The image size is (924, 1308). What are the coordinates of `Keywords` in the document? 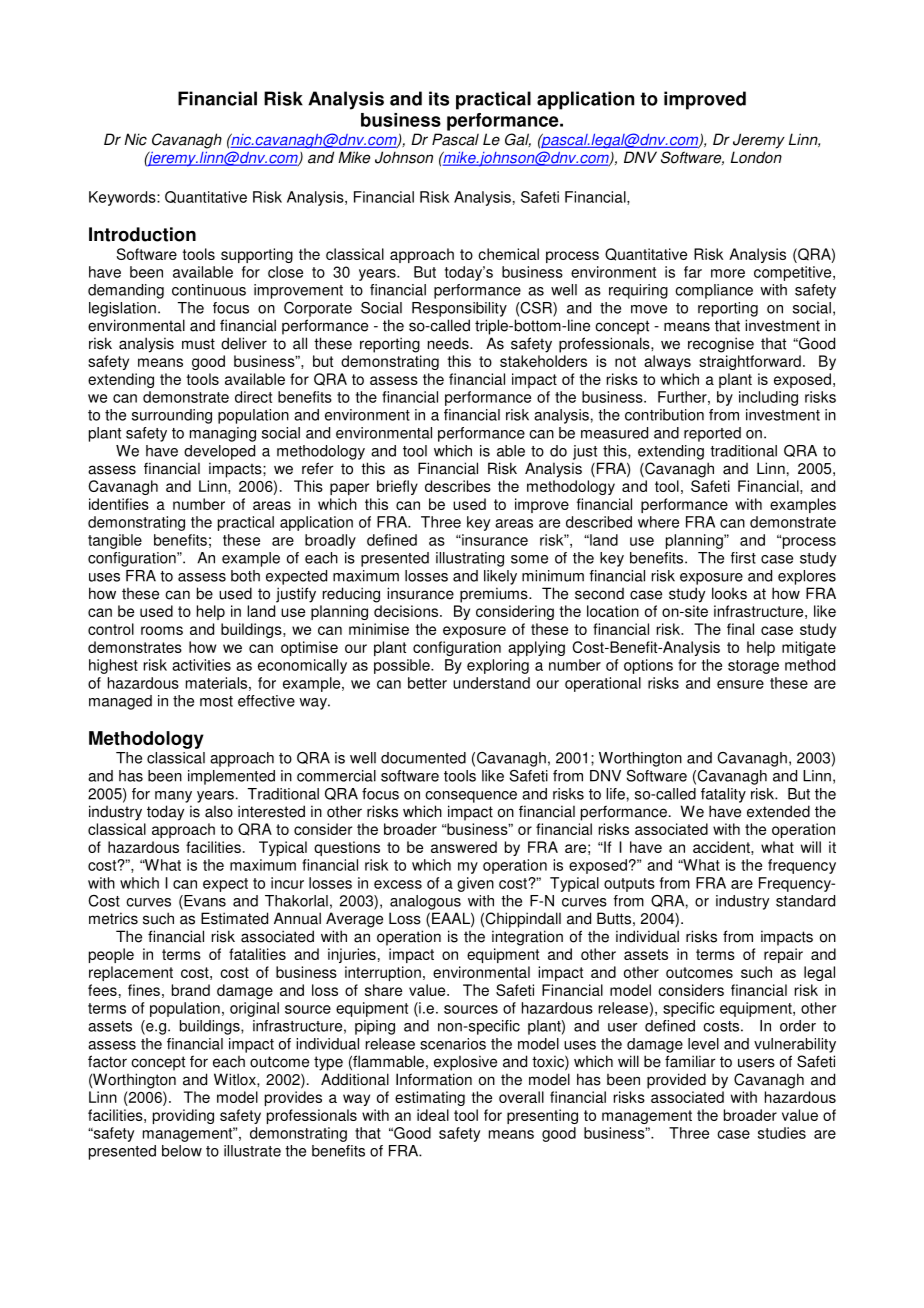 It's located at (123, 198).
